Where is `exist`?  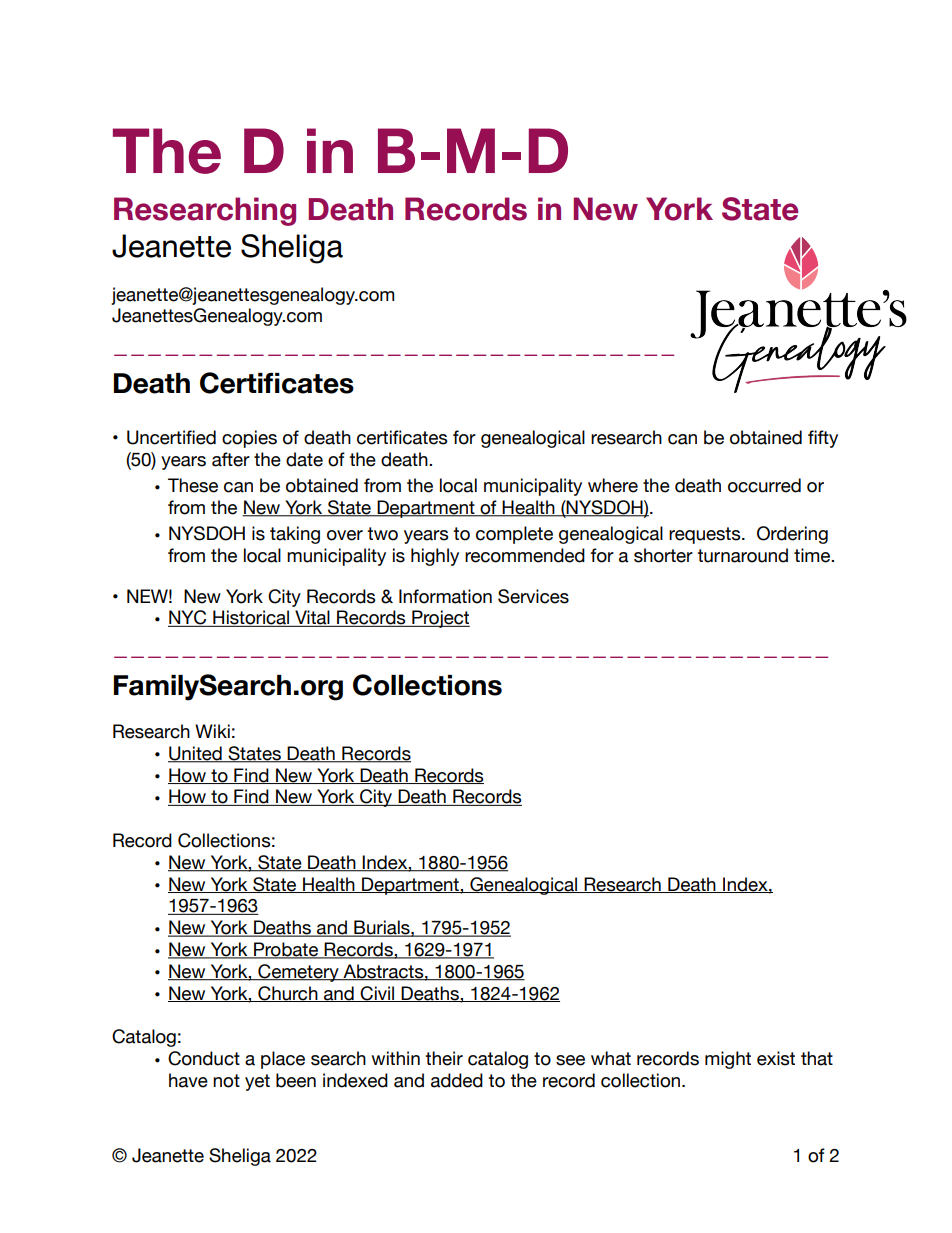
exist is located at coordinates (776, 1058).
